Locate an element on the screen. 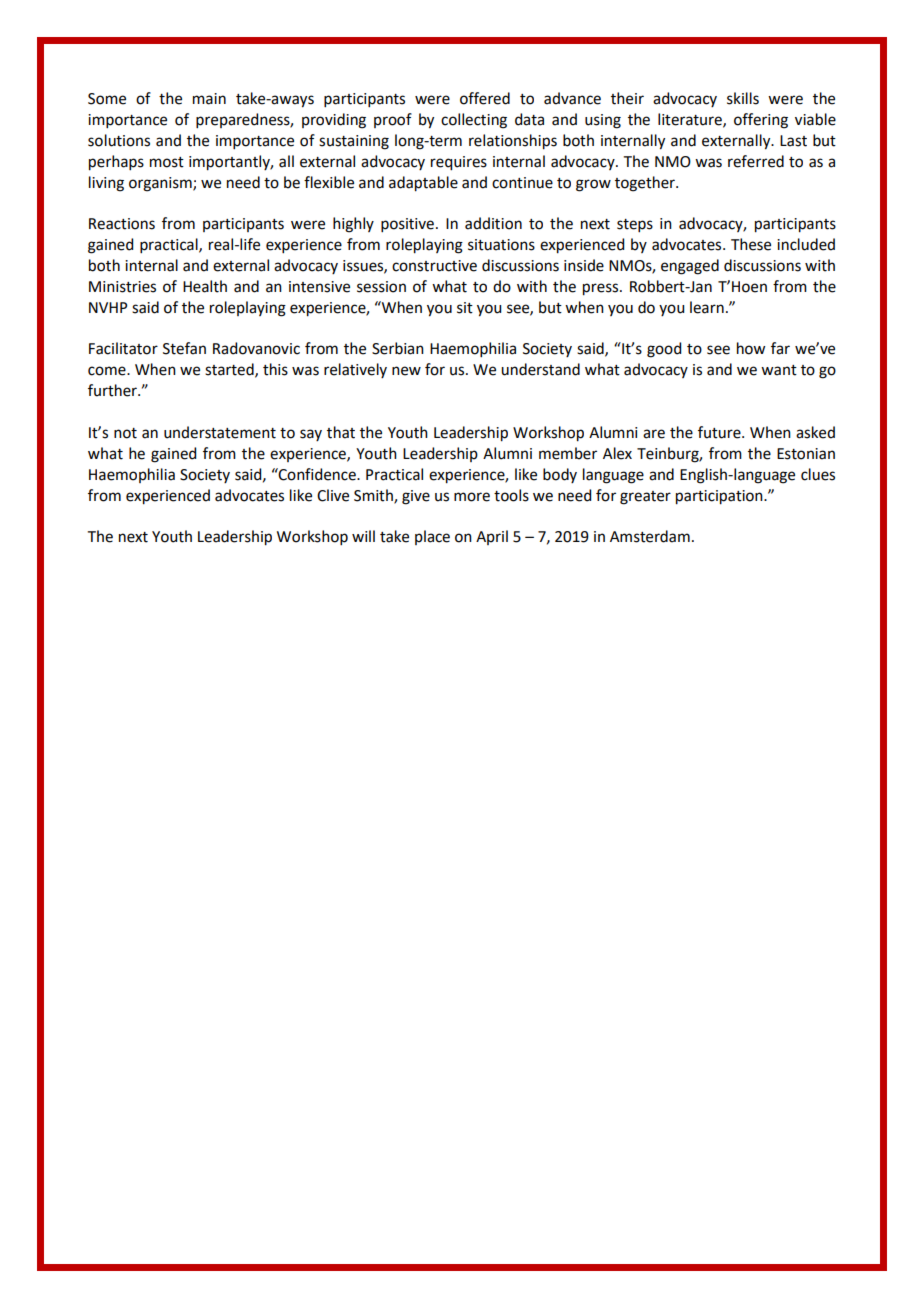 The width and height of the screenshot is (924, 1308). offering is located at coordinates (761, 121).
